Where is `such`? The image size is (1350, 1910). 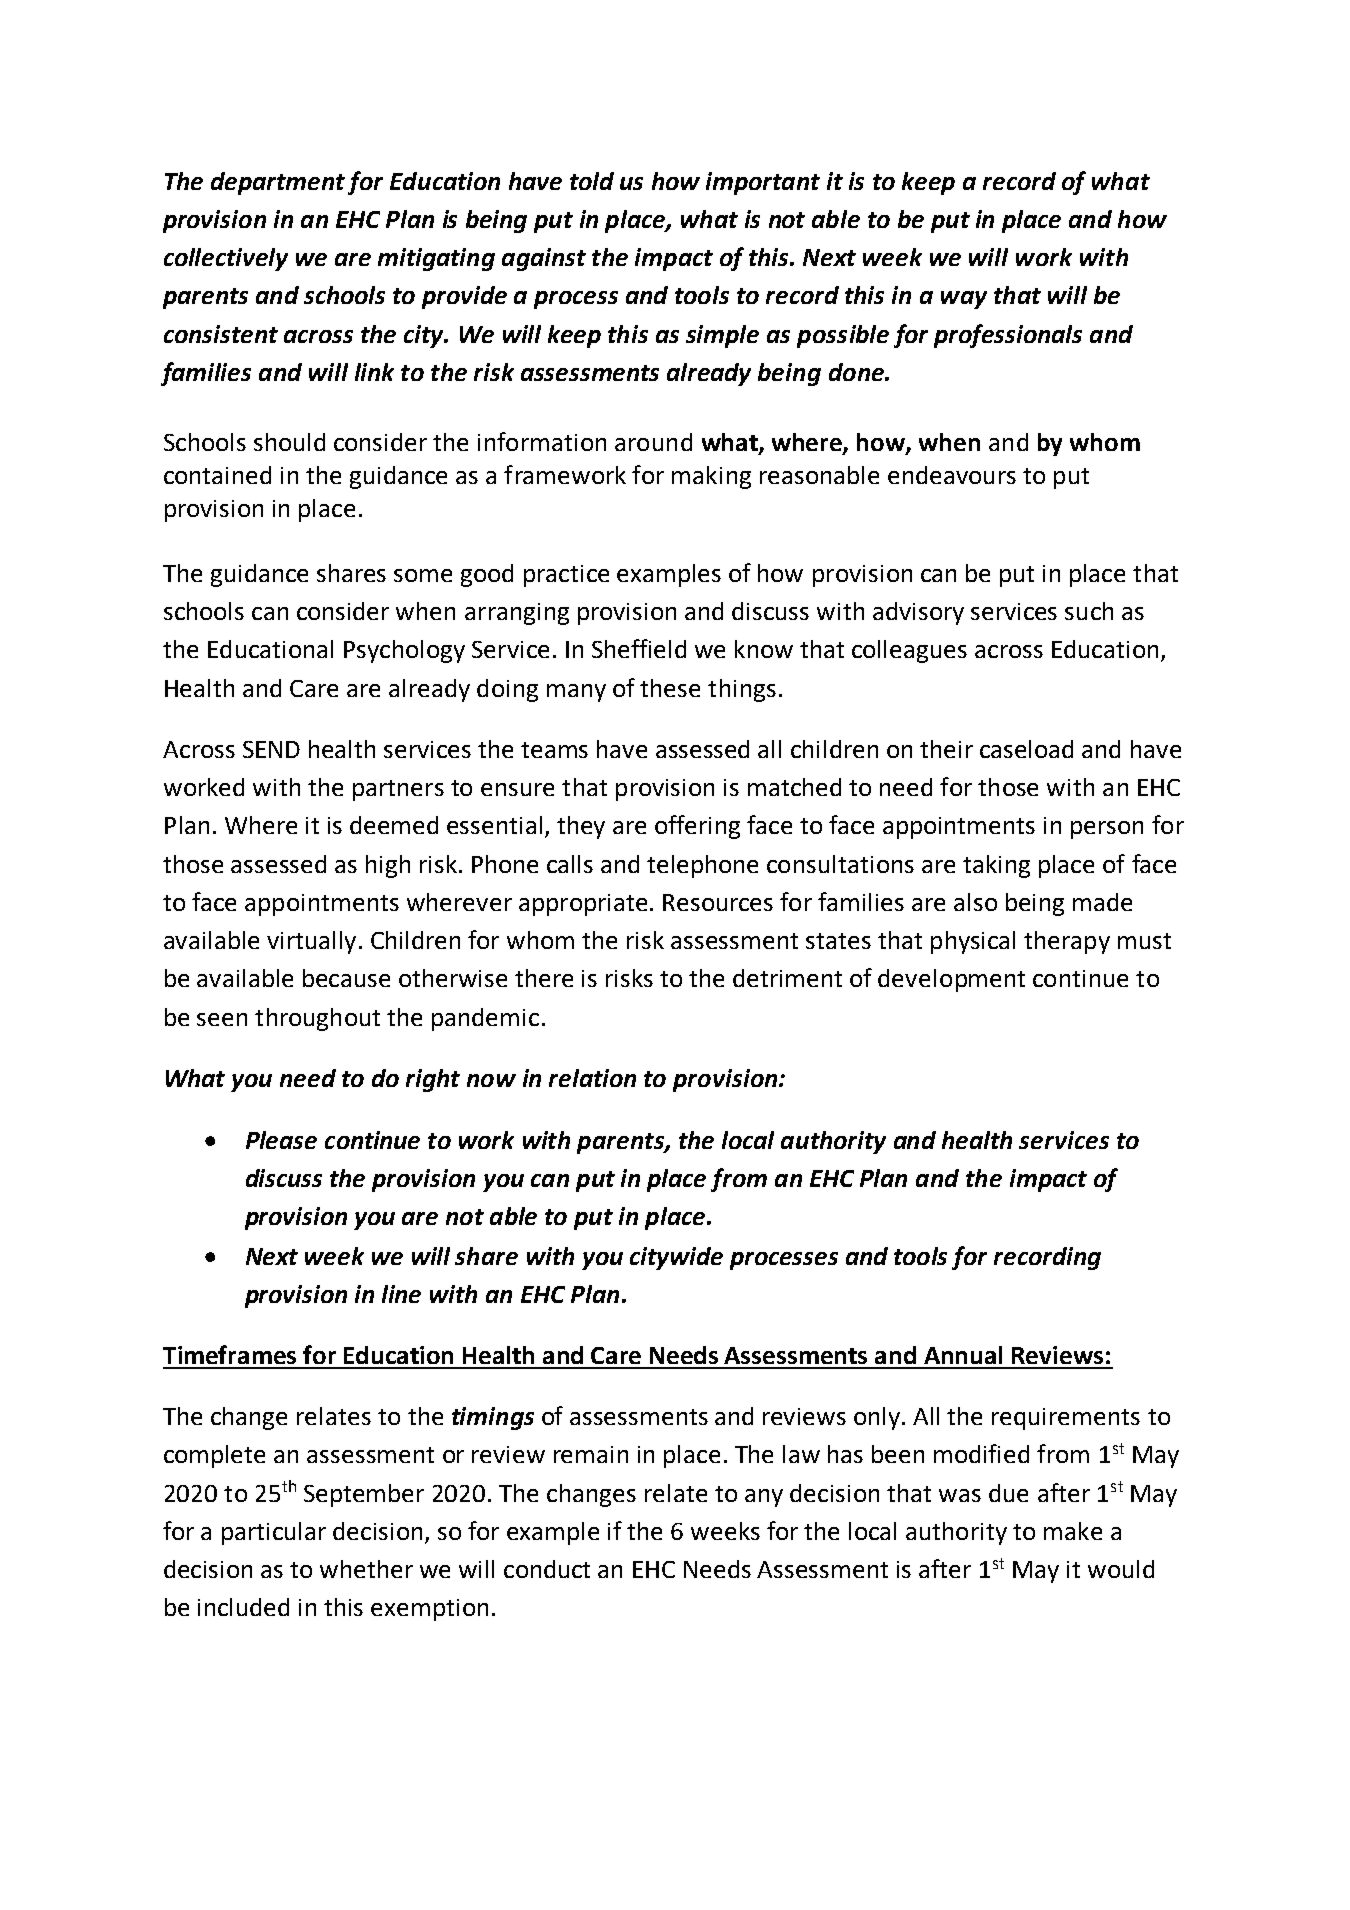
such is located at coordinates (1089, 611).
